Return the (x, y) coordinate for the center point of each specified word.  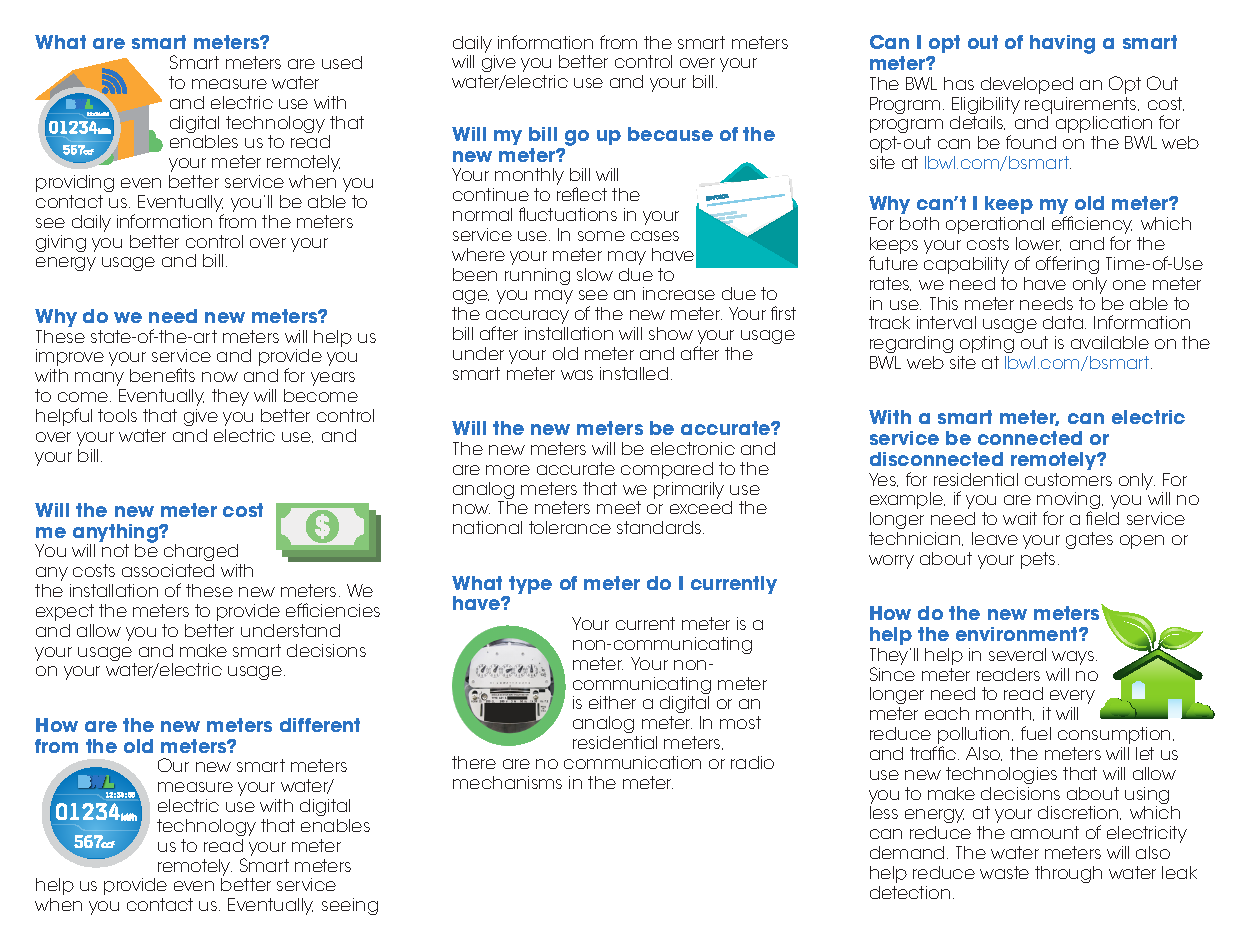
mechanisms (507, 782)
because (670, 134)
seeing (350, 906)
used (342, 62)
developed (1027, 85)
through (1068, 874)
